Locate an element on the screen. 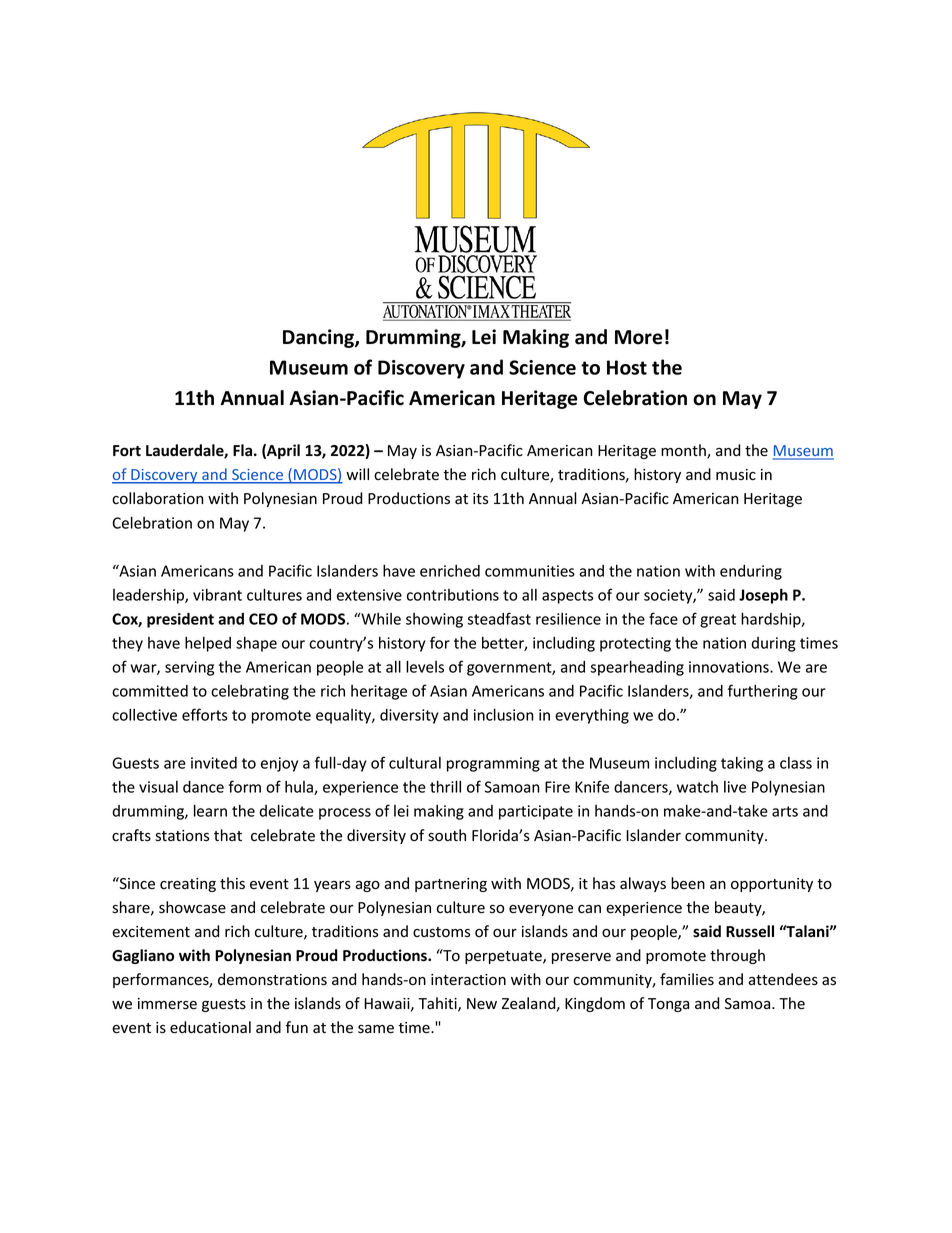 The height and width of the screenshot is (1233, 952). vibrant is located at coordinates (217, 595).
